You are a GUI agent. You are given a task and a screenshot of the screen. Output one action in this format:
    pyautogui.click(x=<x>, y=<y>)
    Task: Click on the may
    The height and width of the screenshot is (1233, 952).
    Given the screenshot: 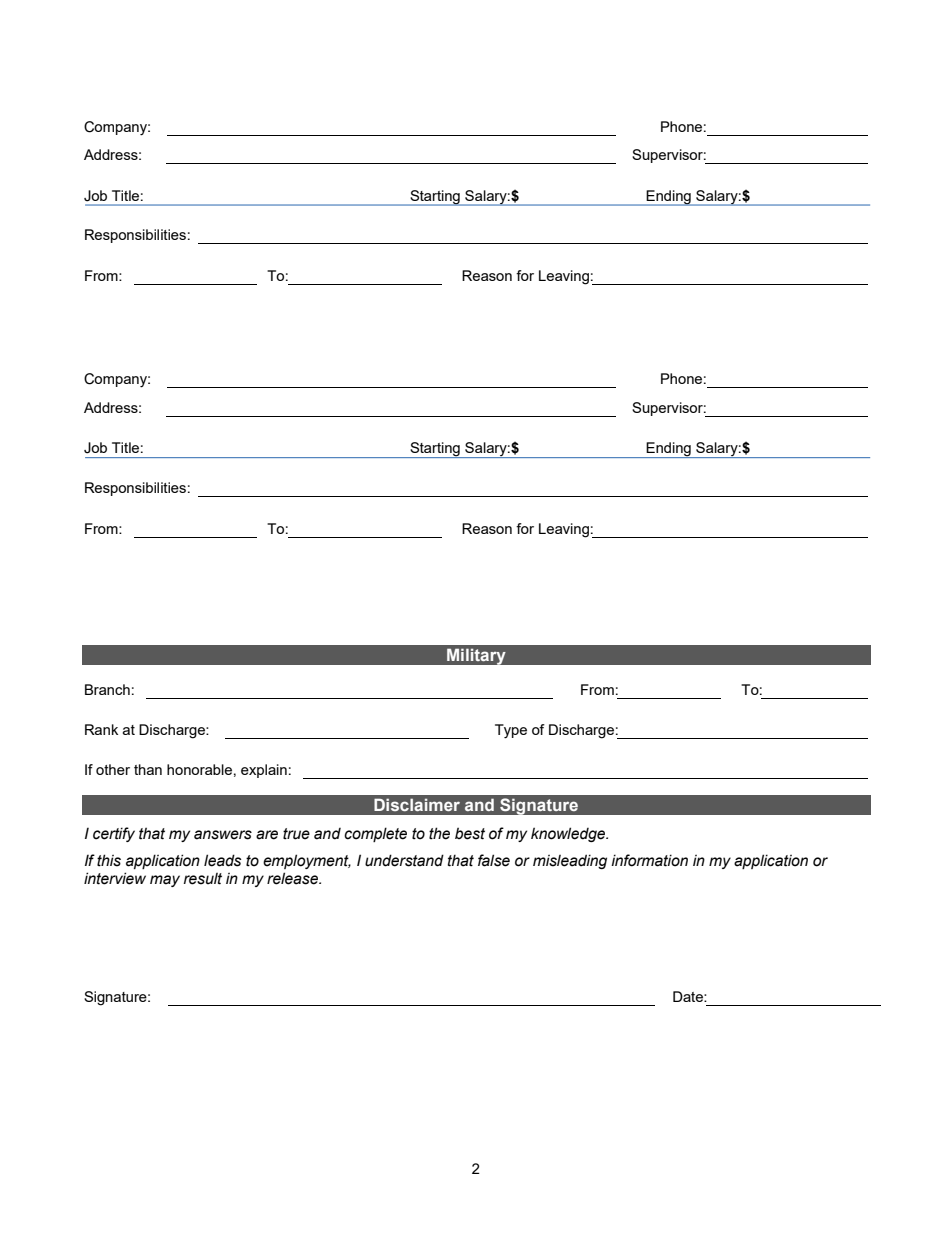 What is the action you would take?
    pyautogui.click(x=165, y=881)
